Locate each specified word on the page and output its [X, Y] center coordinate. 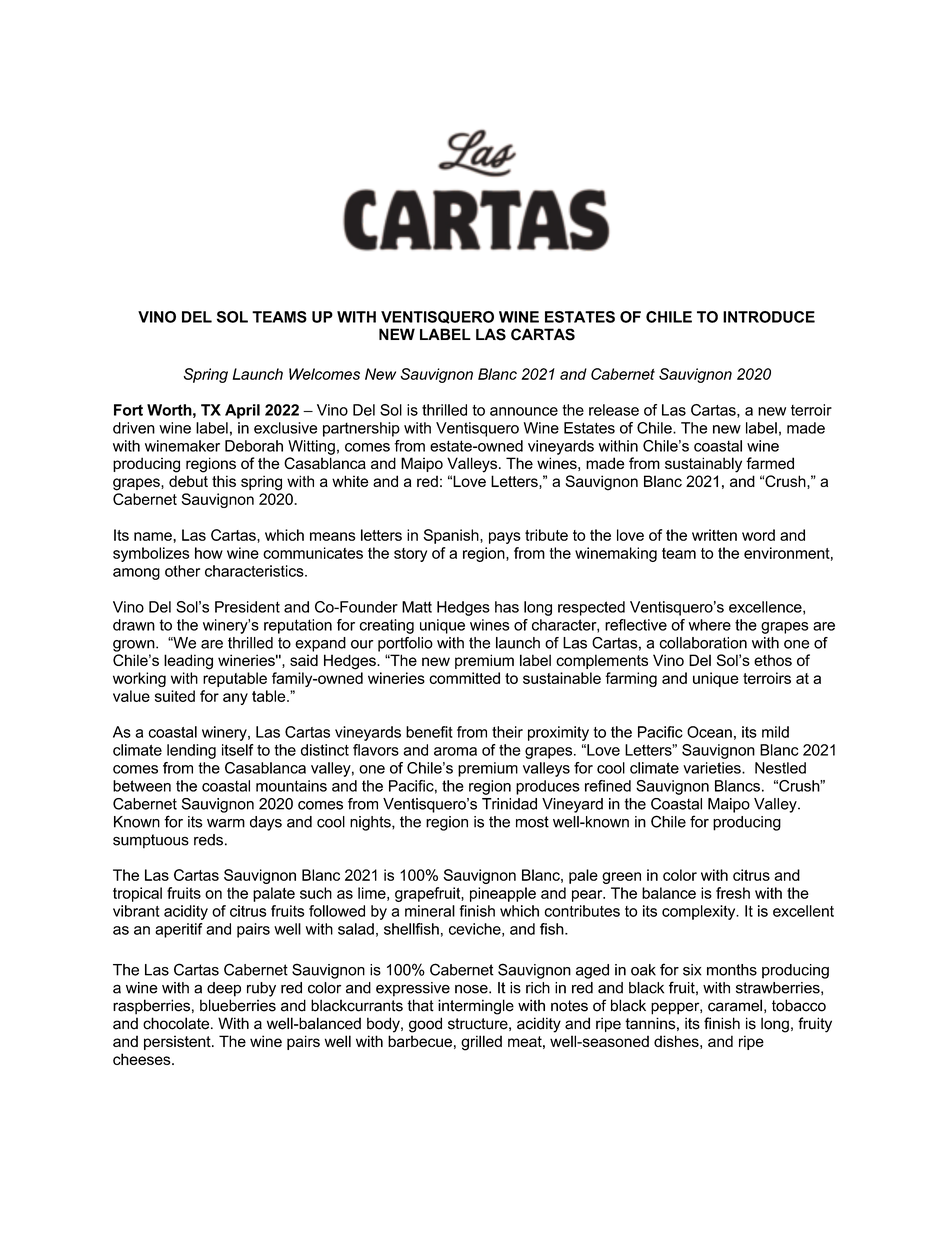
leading [188, 662]
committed [464, 678]
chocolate [177, 1023]
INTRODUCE [769, 317]
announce [524, 411]
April [242, 411]
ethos [773, 660]
